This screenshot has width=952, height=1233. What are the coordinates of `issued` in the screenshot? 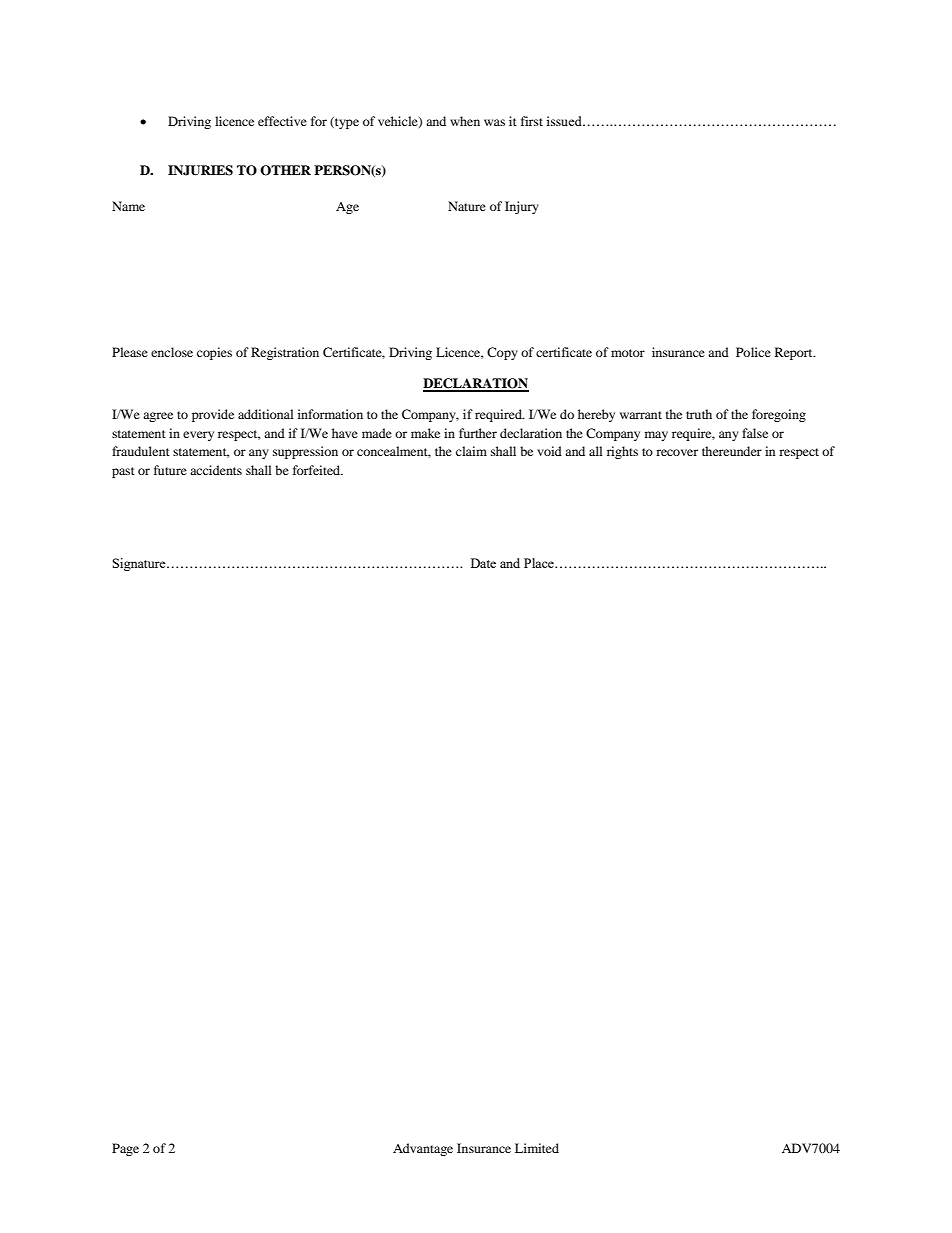 It's located at (565, 121).
